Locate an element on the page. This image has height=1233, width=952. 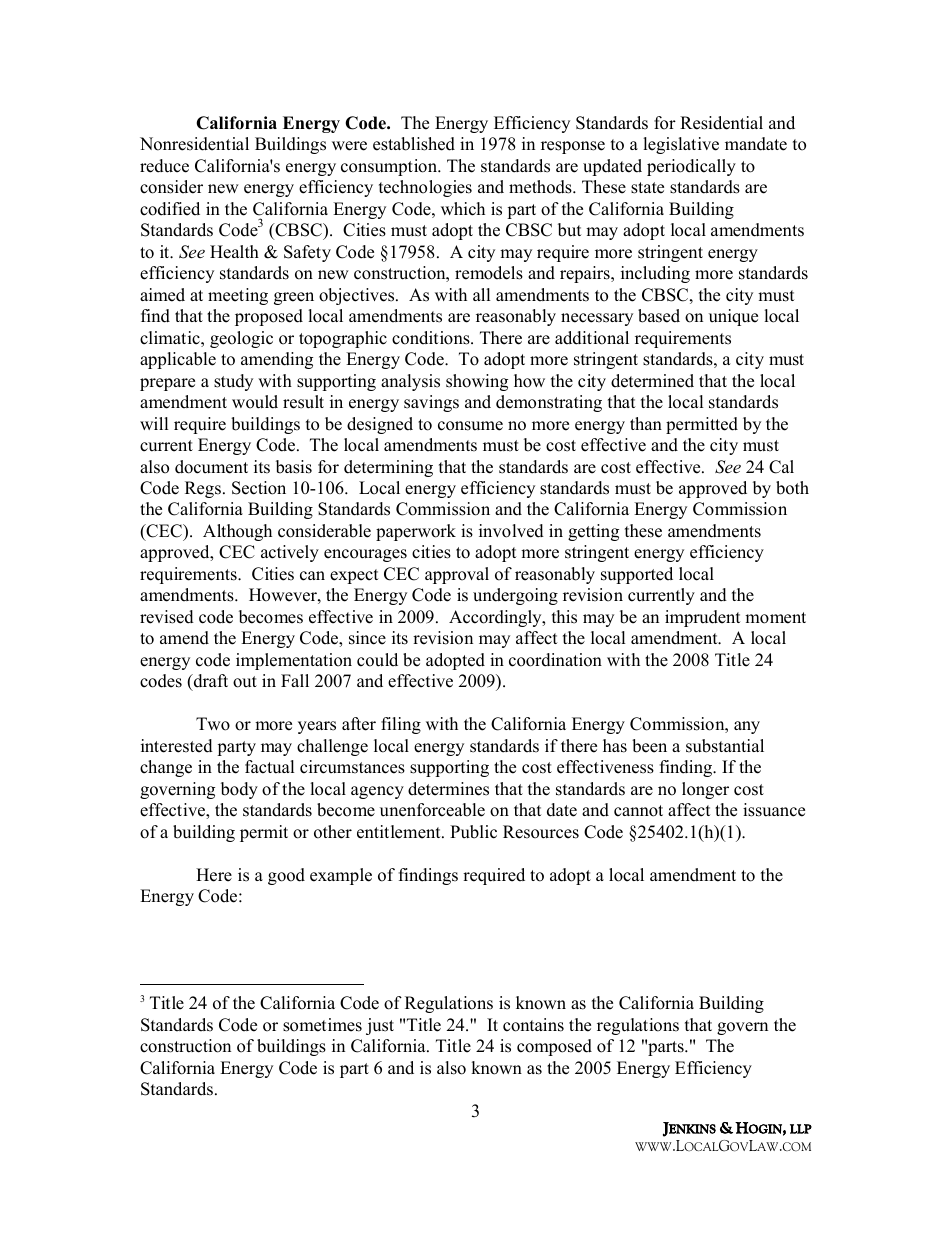
which is located at coordinates (463, 209).
